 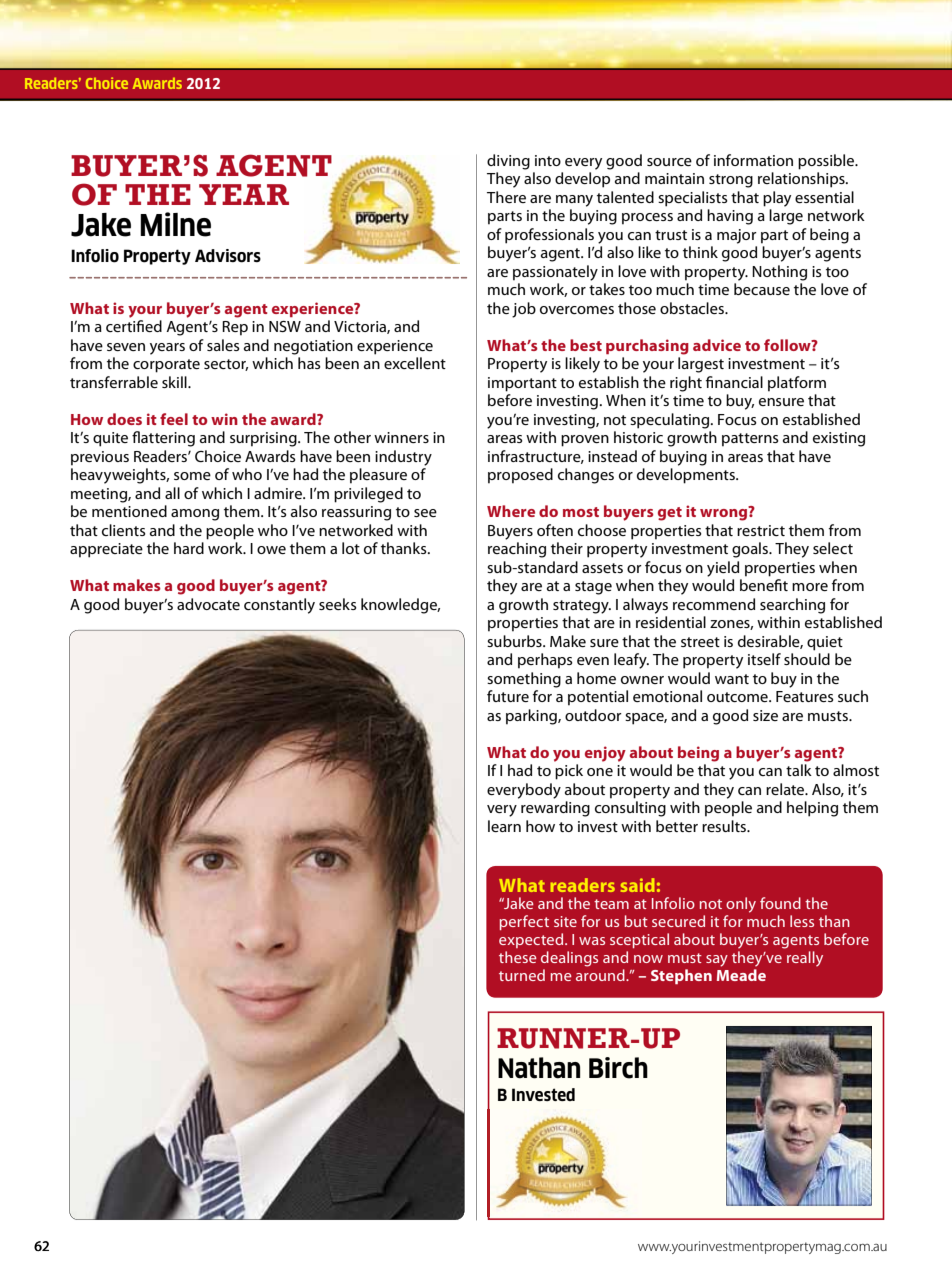 I want to click on rewarding, so click(x=555, y=809).
